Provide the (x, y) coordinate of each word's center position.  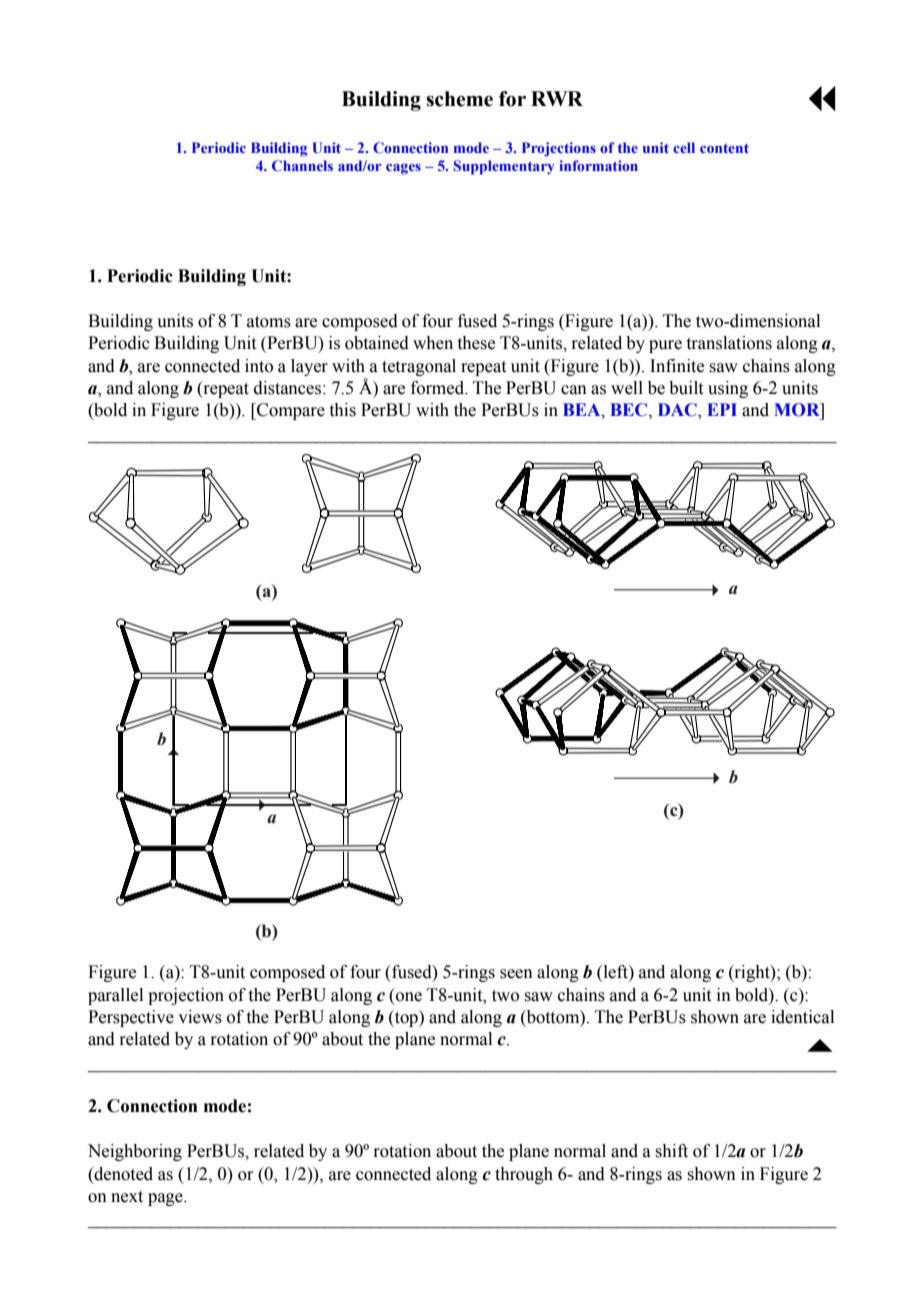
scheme (459, 99)
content (724, 148)
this (343, 410)
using (728, 389)
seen (516, 974)
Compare (290, 411)
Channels (302, 165)
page (166, 1199)
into (259, 366)
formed (439, 388)
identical (802, 1017)
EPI (722, 409)
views (200, 1017)
